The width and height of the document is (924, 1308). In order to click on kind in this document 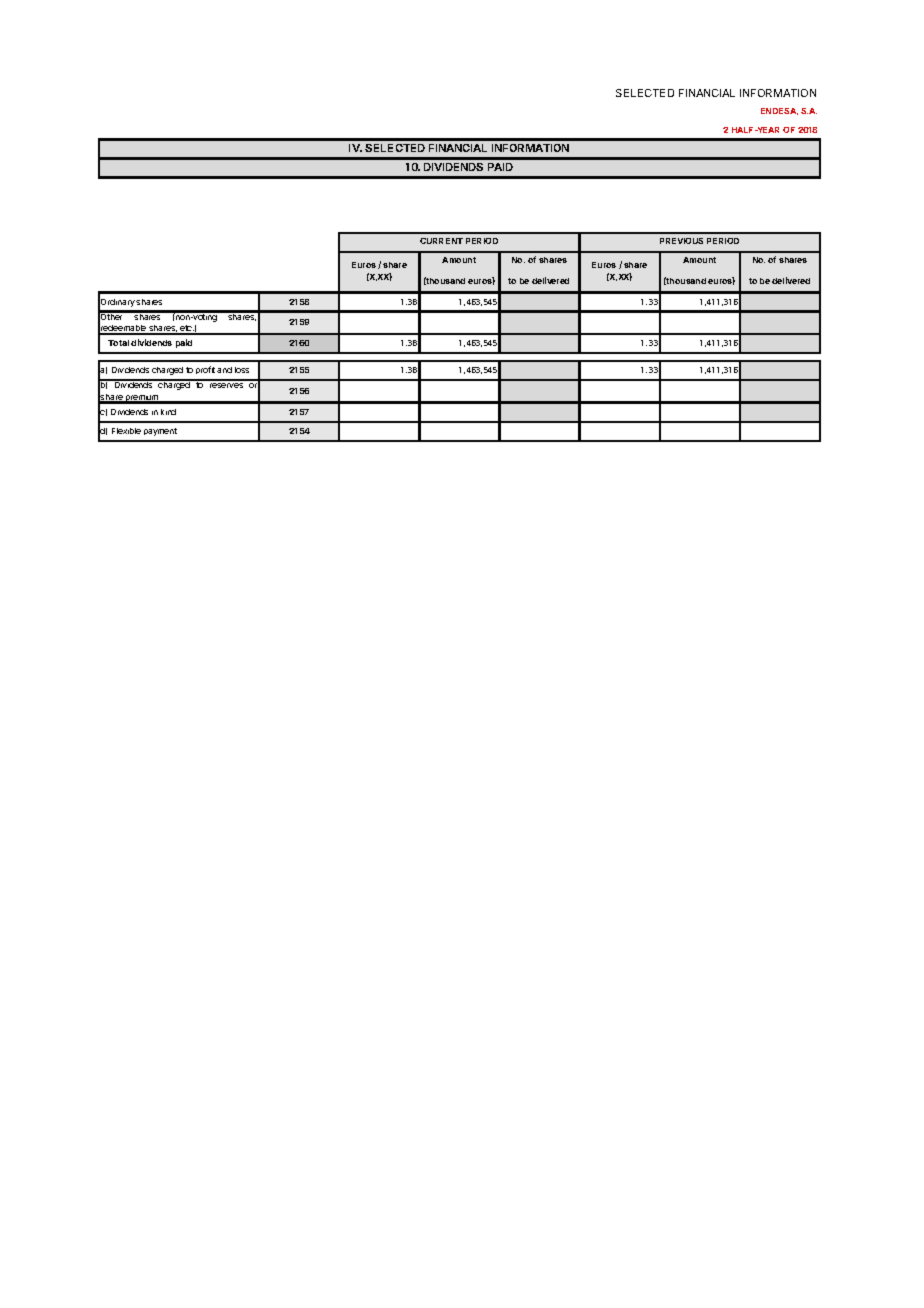, I will do `click(168, 412)`.
